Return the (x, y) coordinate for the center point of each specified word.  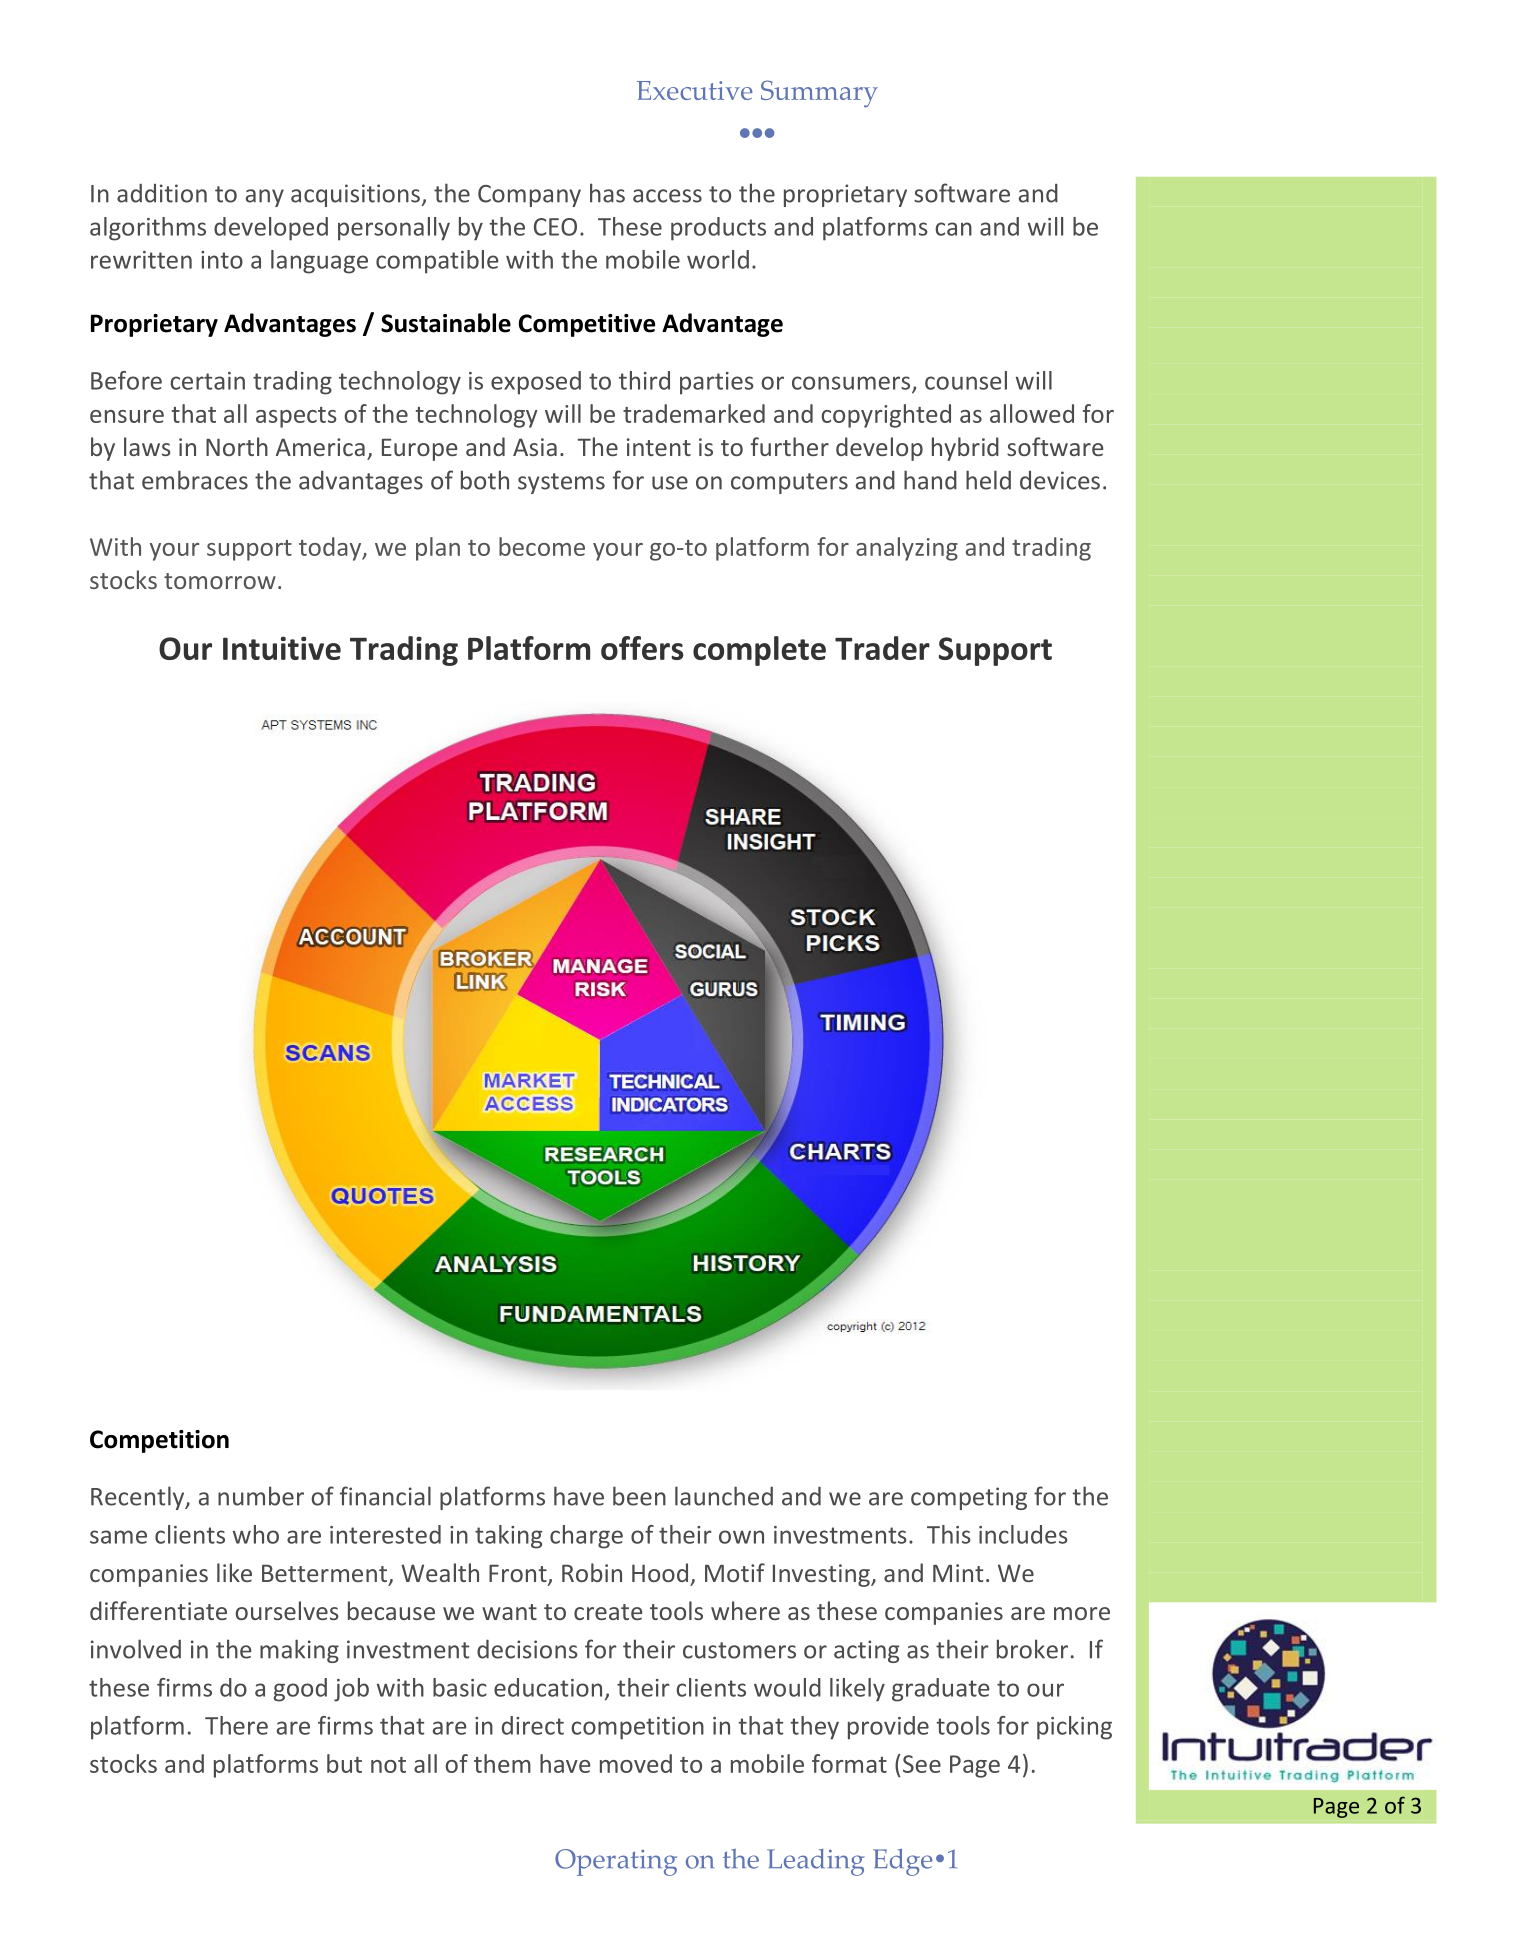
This (949, 1534)
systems (561, 483)
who (256, 1534)
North (237, 446)
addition (162, 193)
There (236, 1725)
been (639, 1496)
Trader (882, 648)
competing (969, 1498)
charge (586, 1537)
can (953, 229)
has (607, 193)
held (988, 480)
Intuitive (282, 648)
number (261, 1496)
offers (642, 648)
